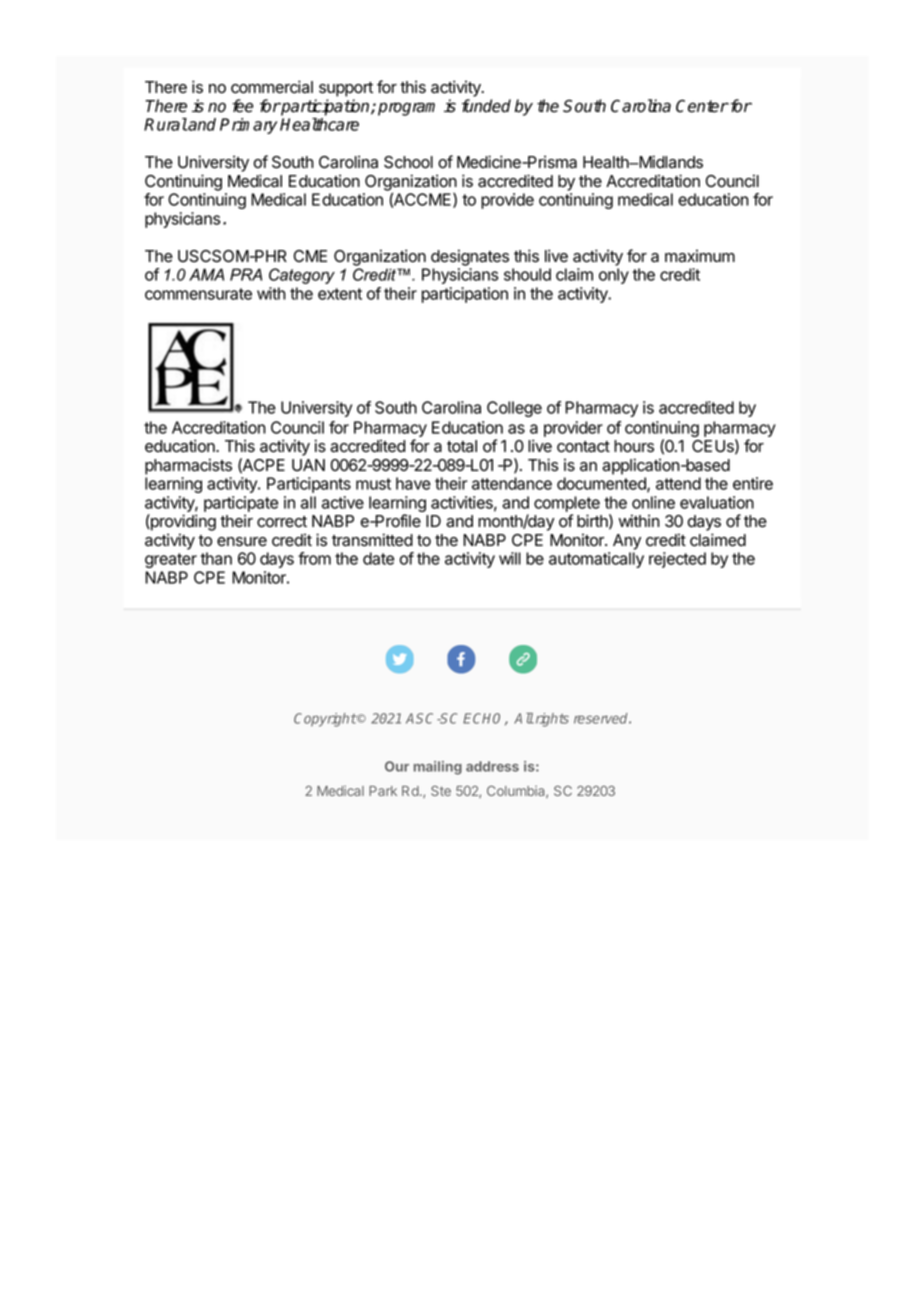 The width and height of the screenshot is (924, 1308). Describe the element at coordinates (241, 505) in the screenshot. I see `participate` at that location.
